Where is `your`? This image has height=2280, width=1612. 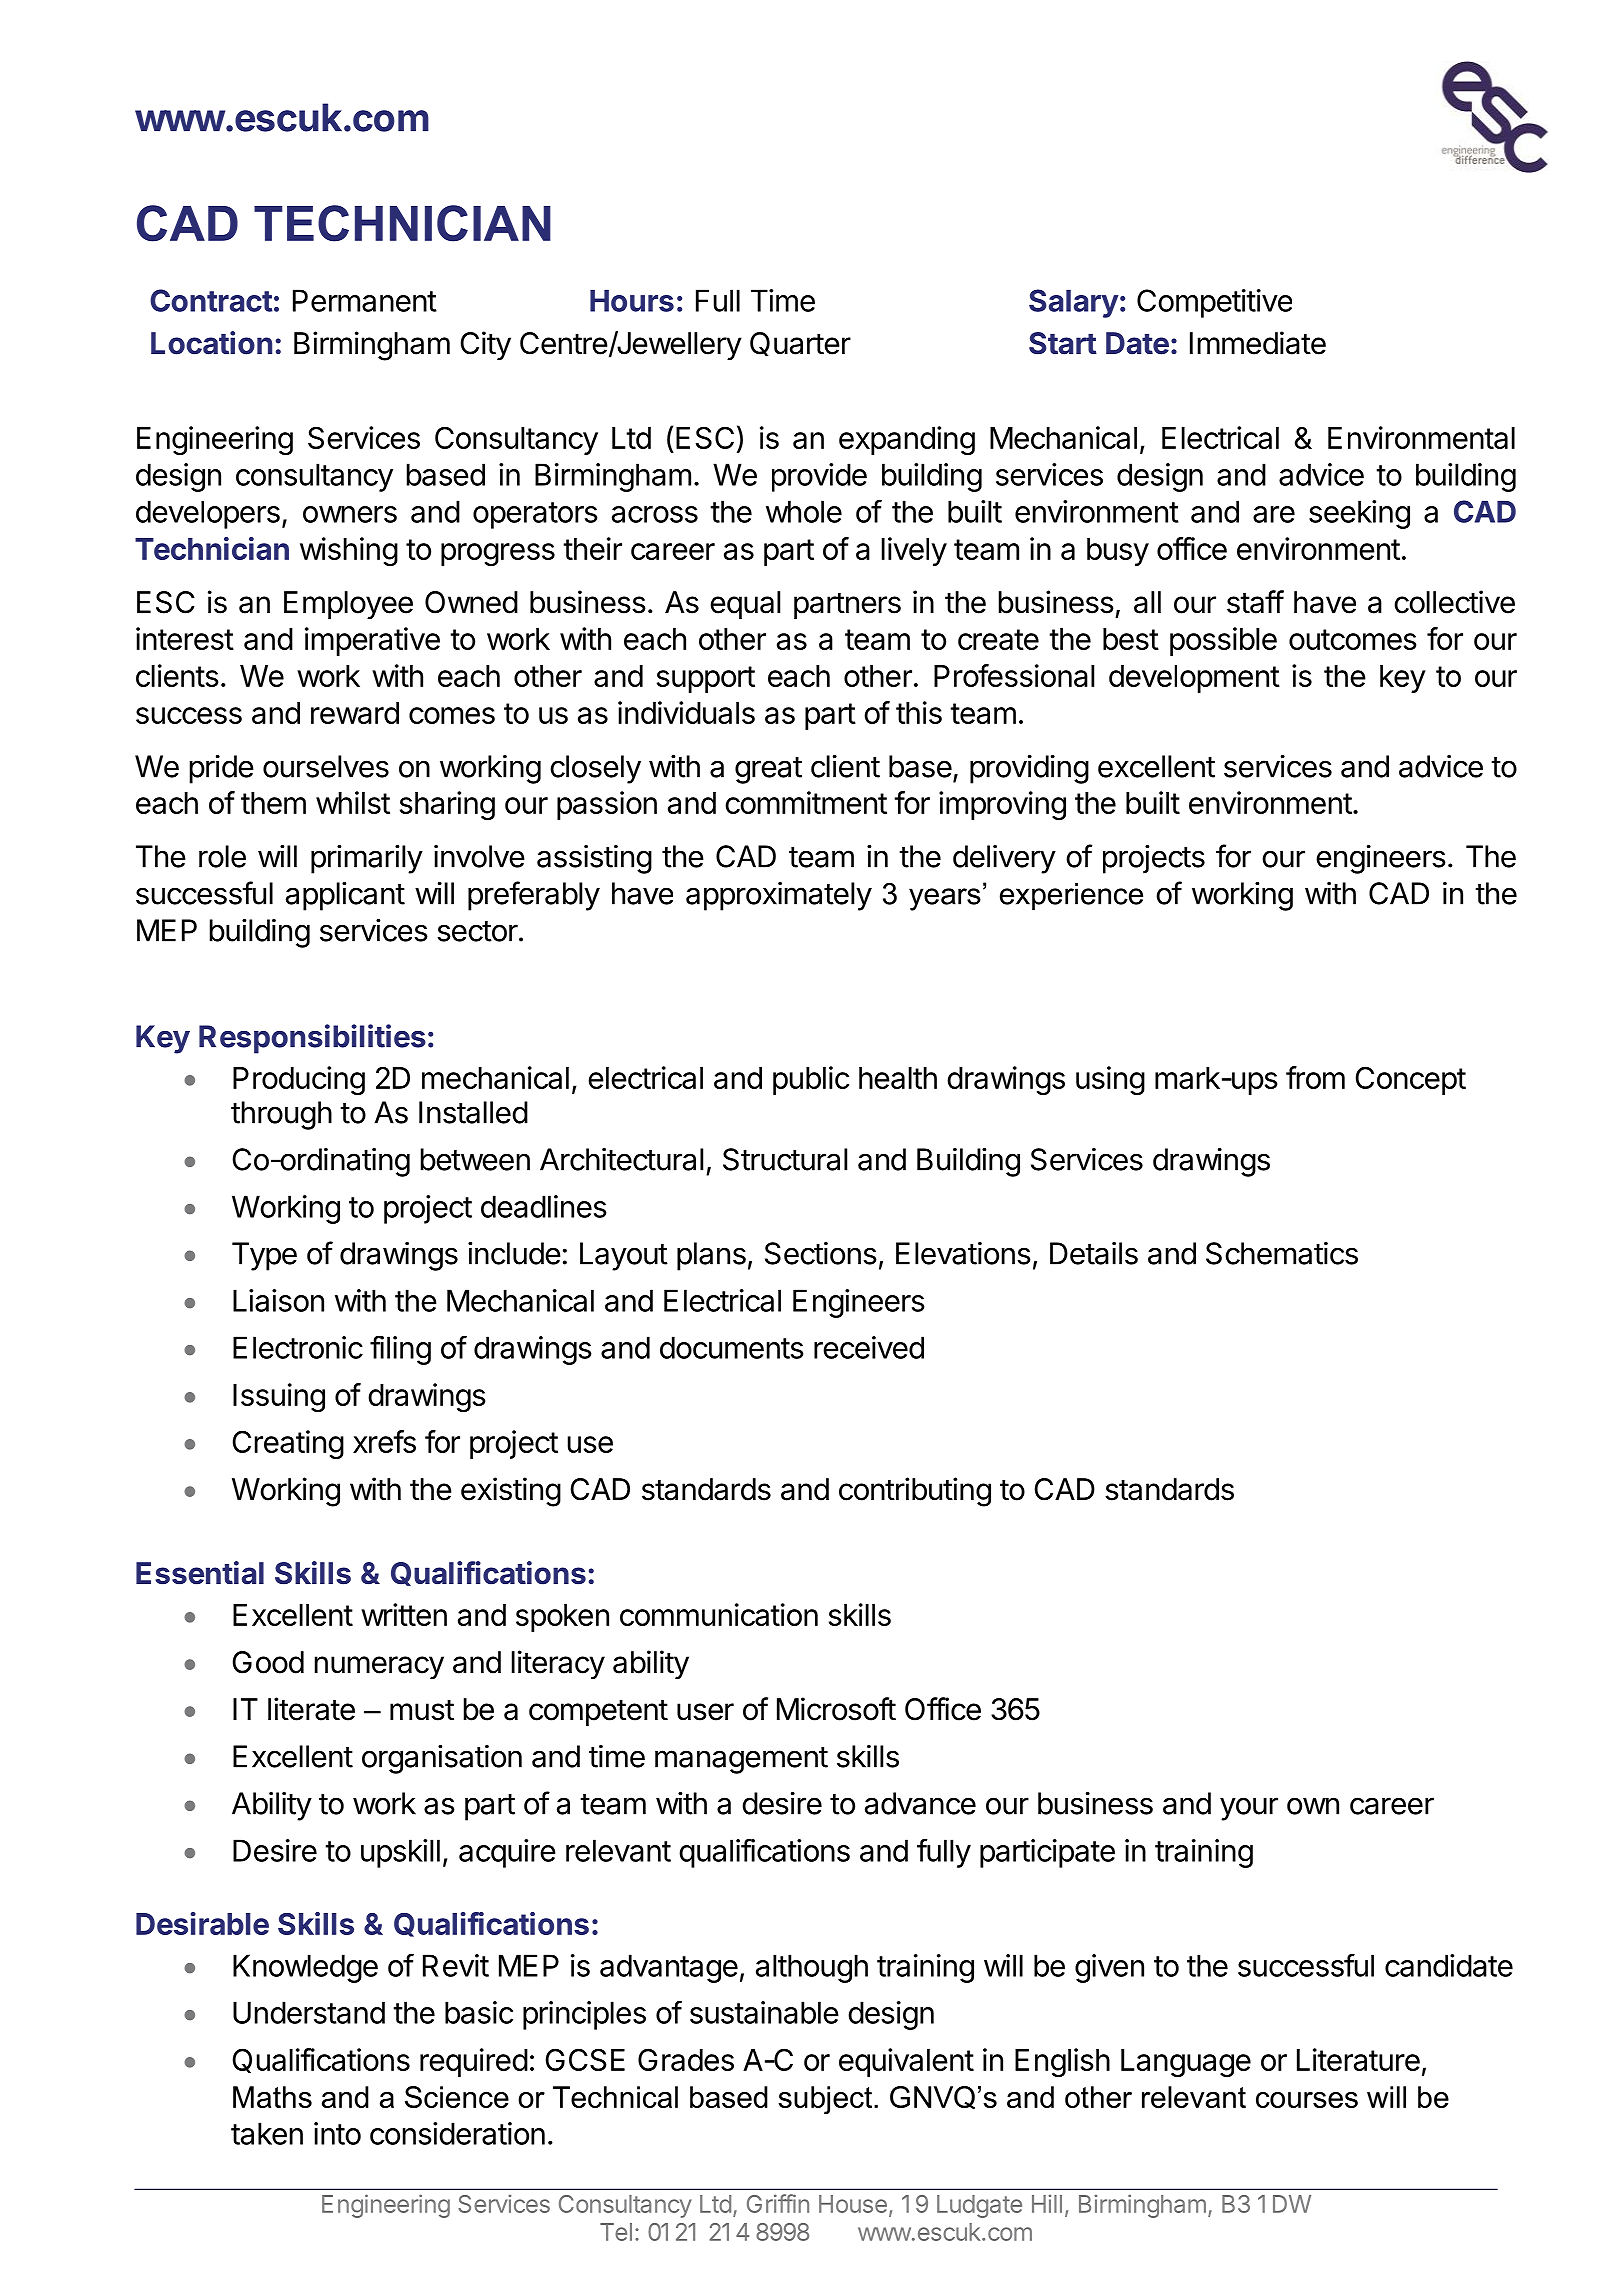
your is located at coordinates (1249, 1809).
